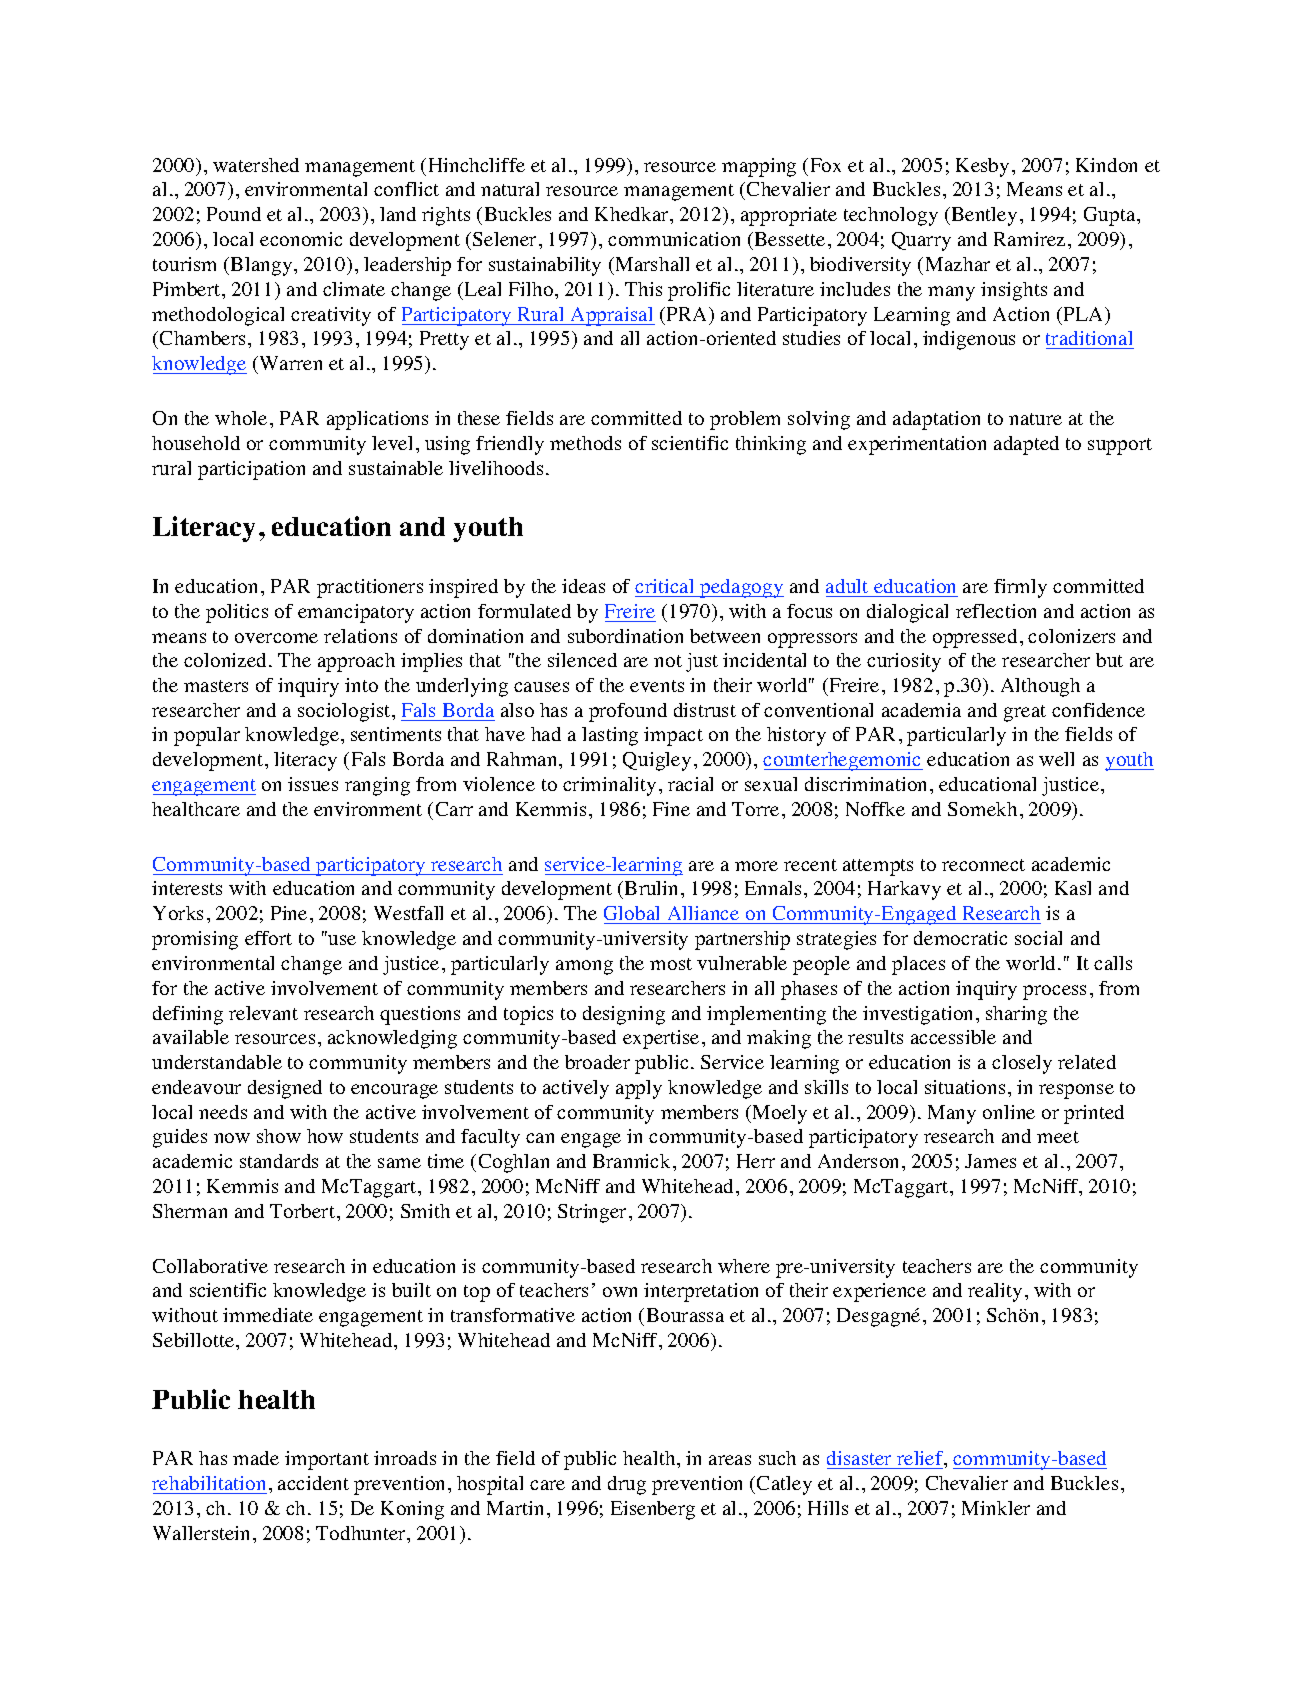  I want to click on methods, so click(585, 443).
